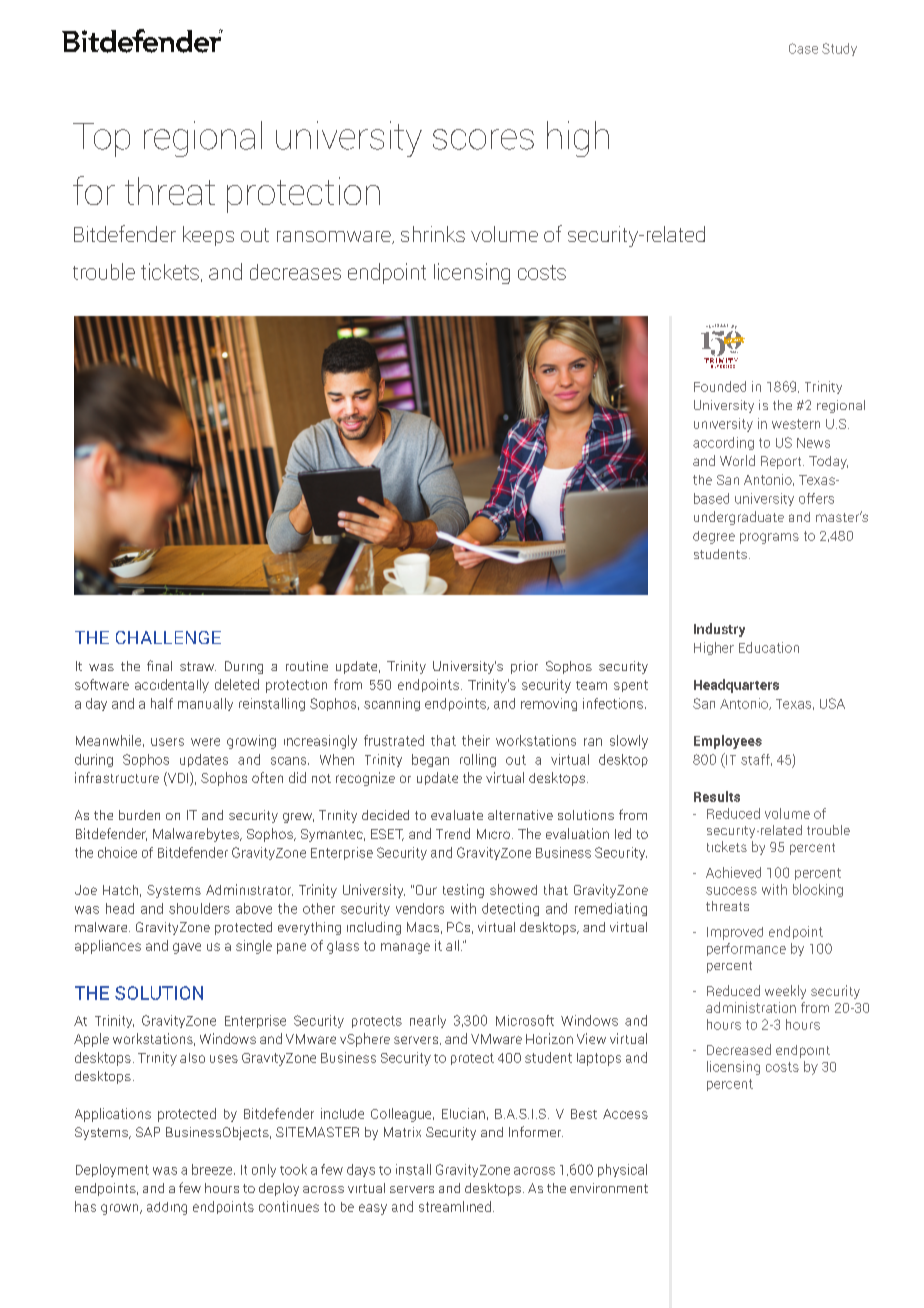 The image size is (924, 1308). What do you see at coordinates (803, 48) in the image?
I see `Case` at bounding box center [803, 48].
